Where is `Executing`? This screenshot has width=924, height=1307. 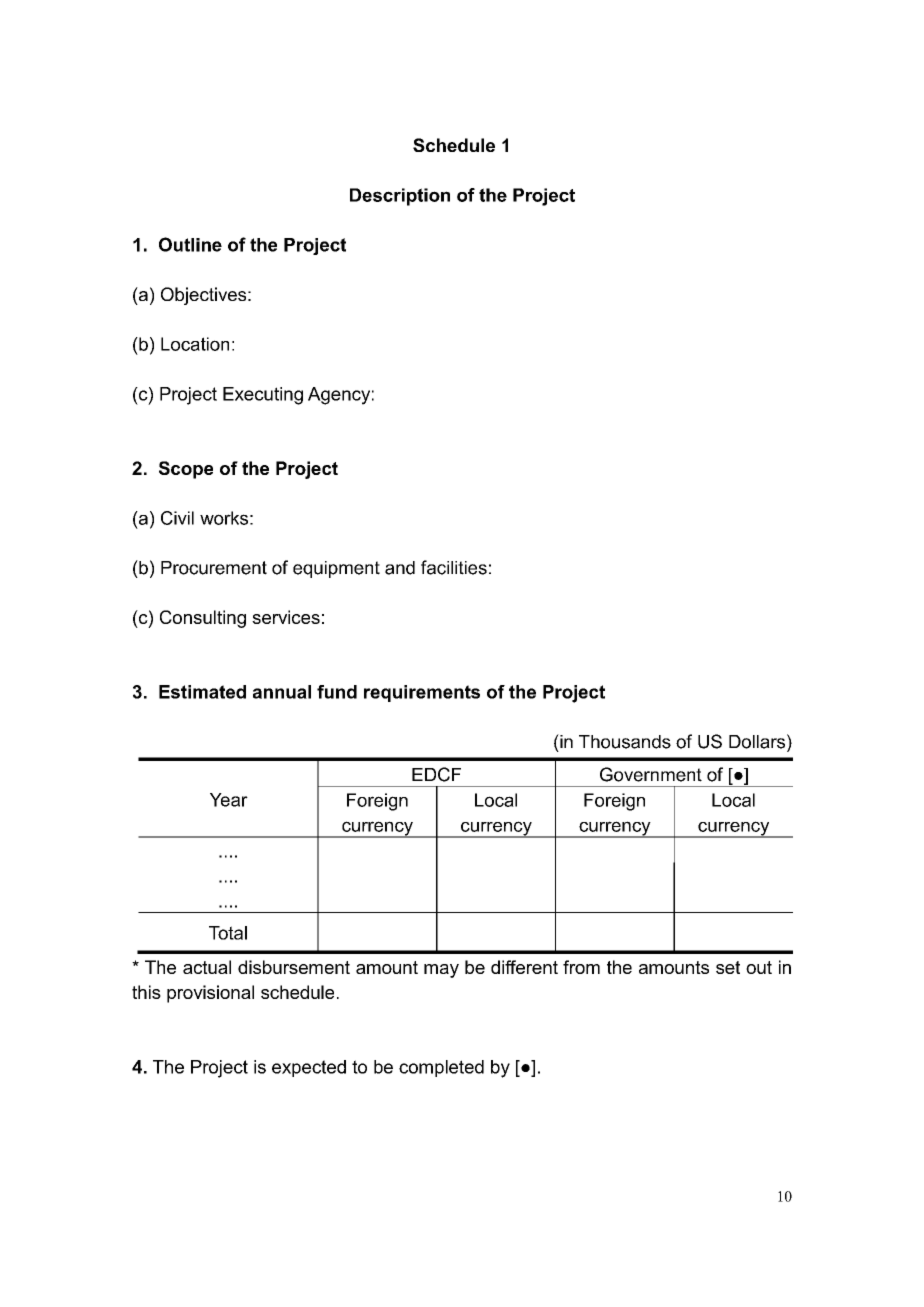 Executing is located at coordinates (263, 396).
